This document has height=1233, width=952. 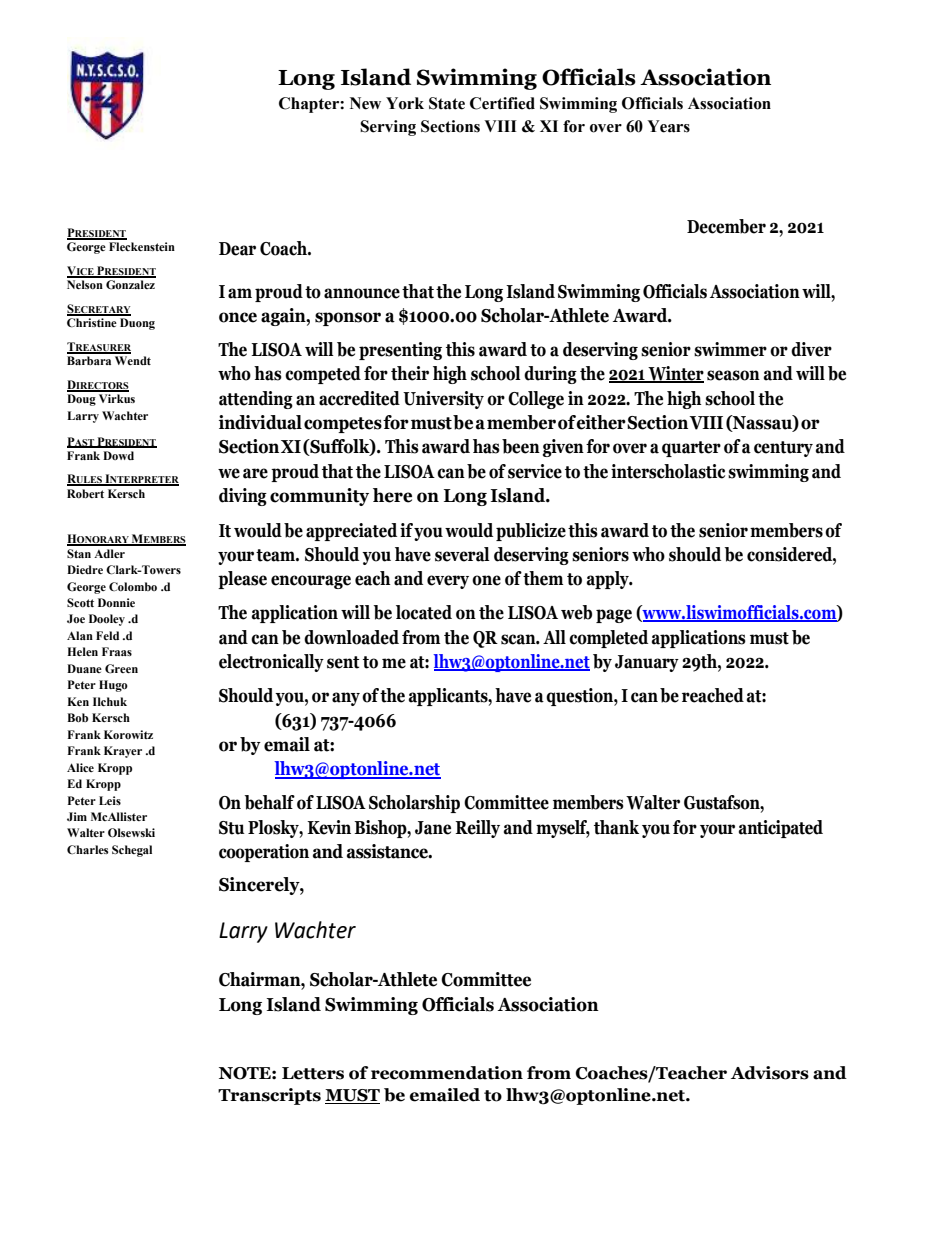 What do you see at coordinates (443, 400) in the document?
I see `University` at bounding box center [443, 400].
